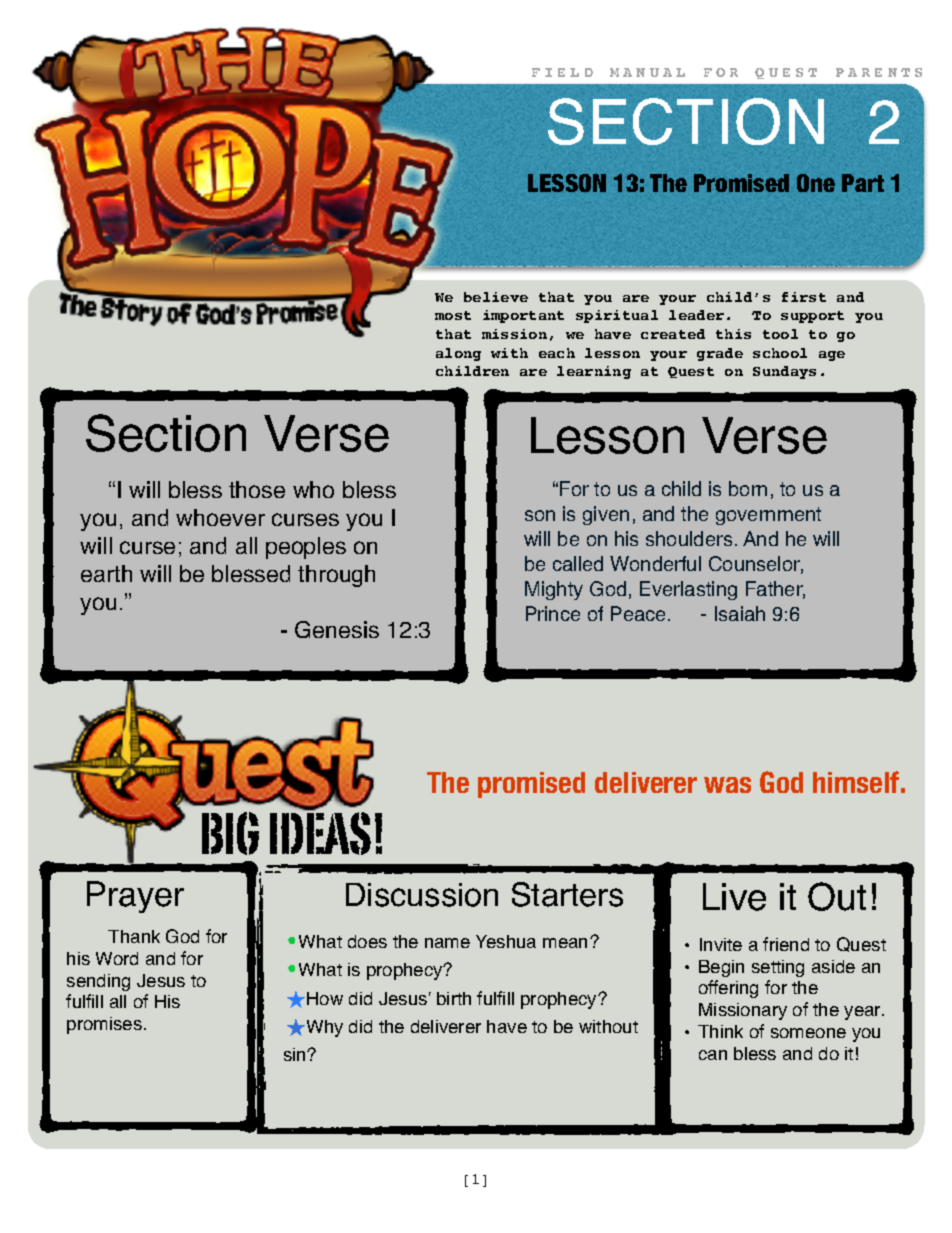  I want to click on birth, so click(454, 998).
